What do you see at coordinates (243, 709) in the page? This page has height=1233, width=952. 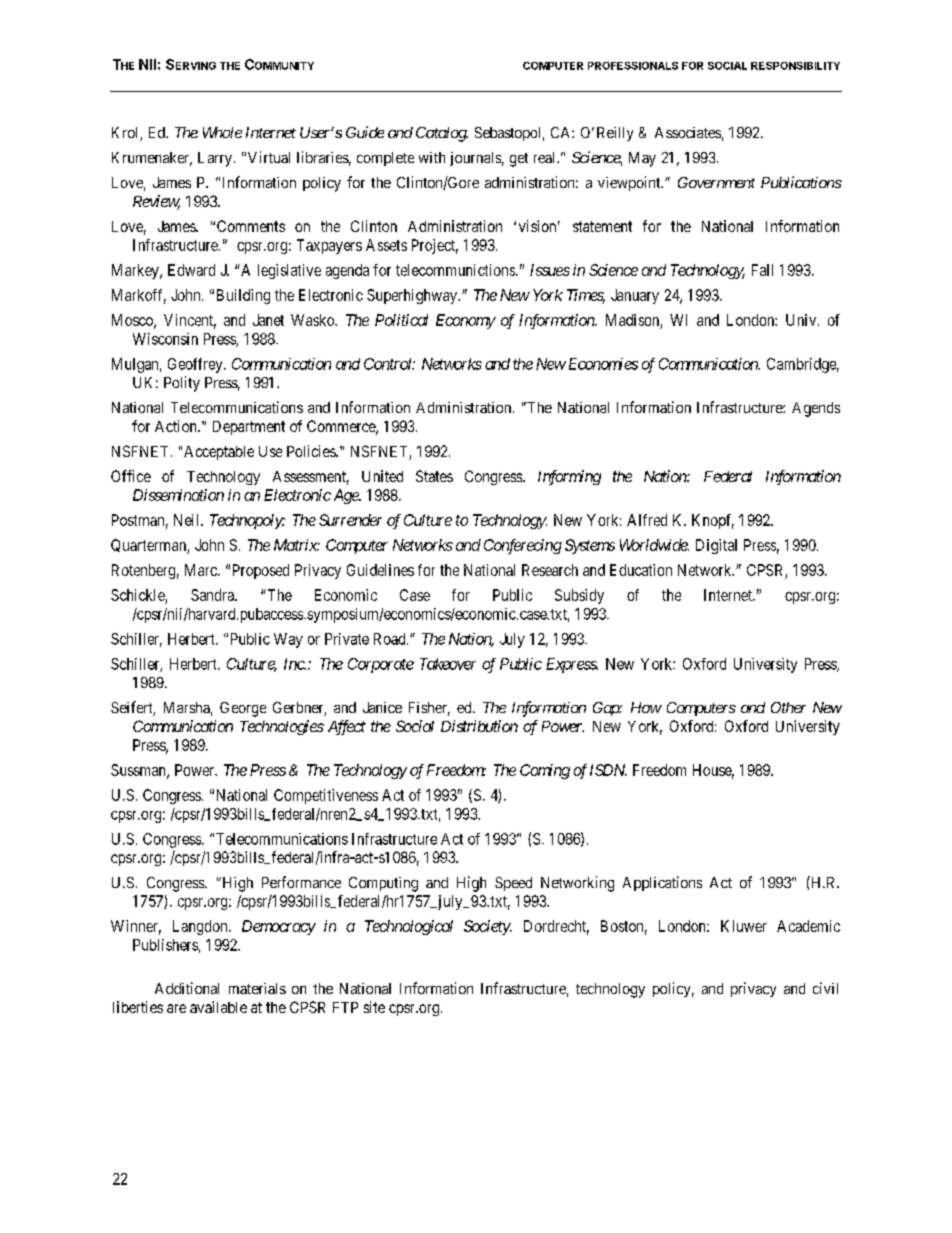 I see `George` at bounding box center [243, 709].
